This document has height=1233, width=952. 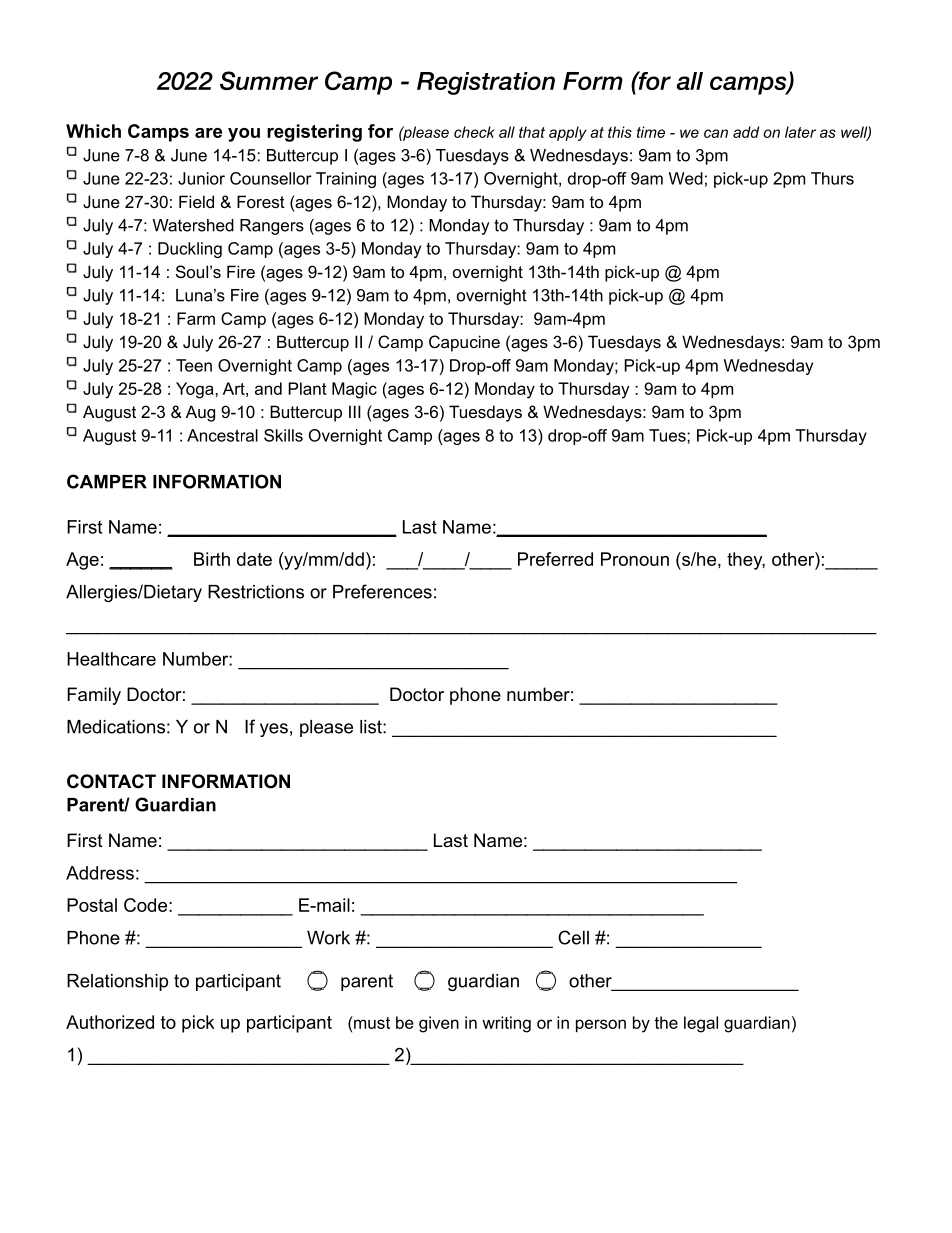 What do you see at coordinates (355, 411) in the document?
I see `III` at bounding box center [355, 411].
